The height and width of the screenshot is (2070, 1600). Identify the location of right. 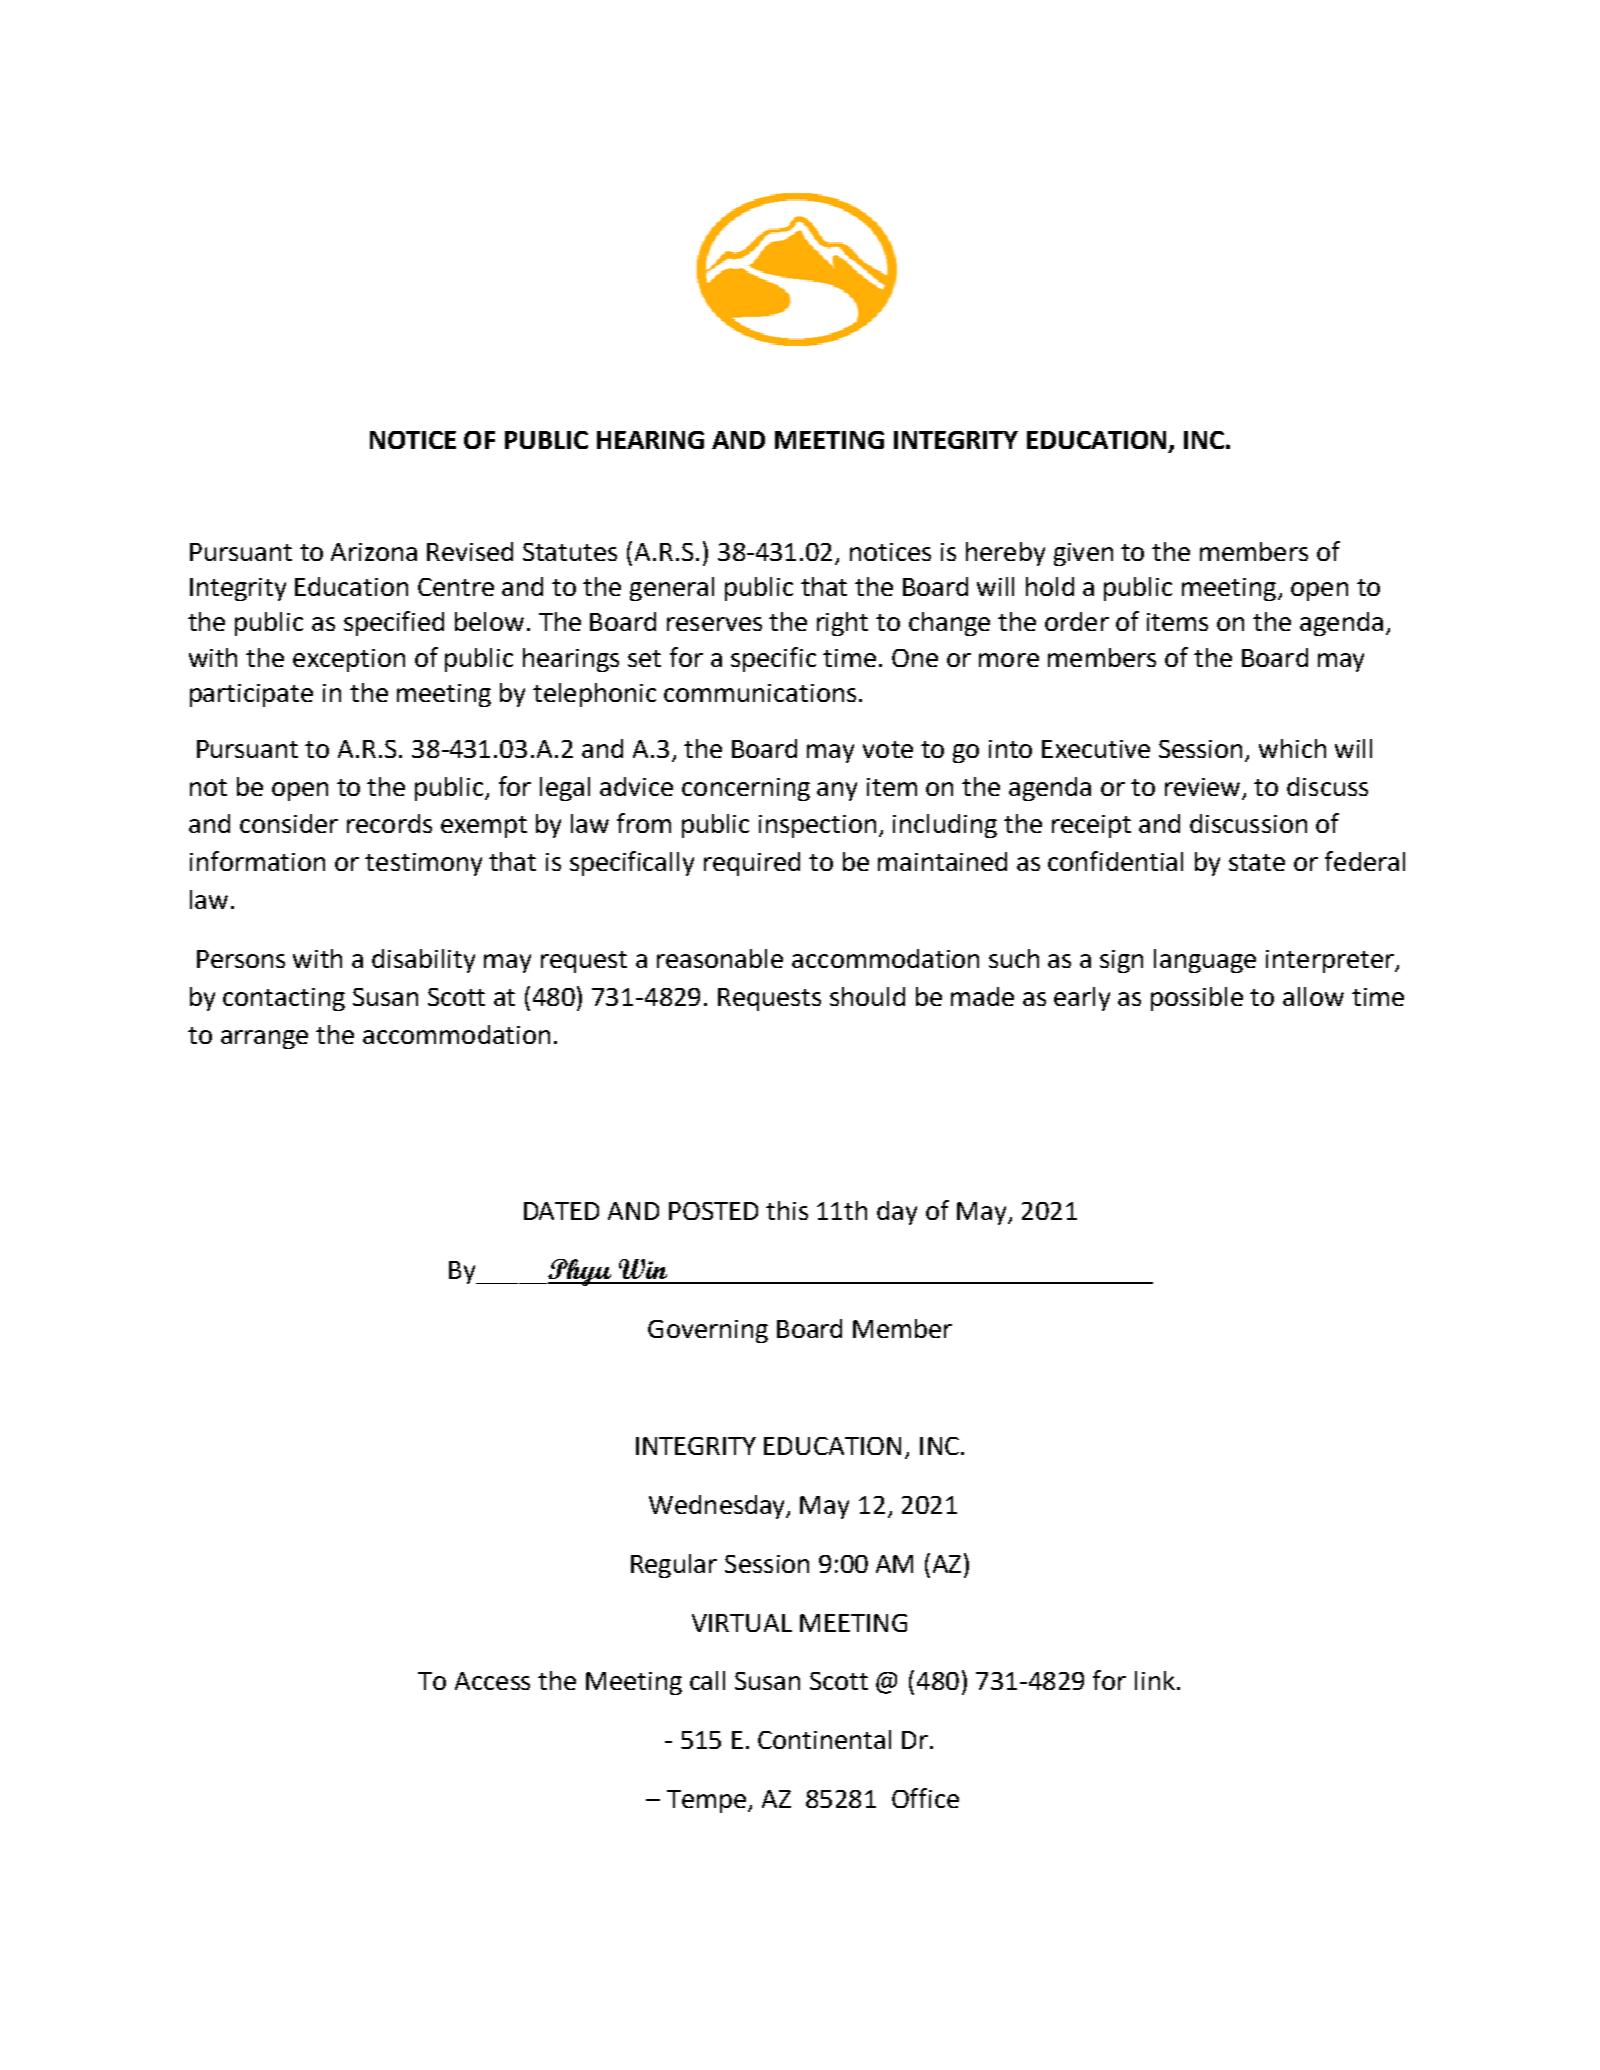
(842, 624).
